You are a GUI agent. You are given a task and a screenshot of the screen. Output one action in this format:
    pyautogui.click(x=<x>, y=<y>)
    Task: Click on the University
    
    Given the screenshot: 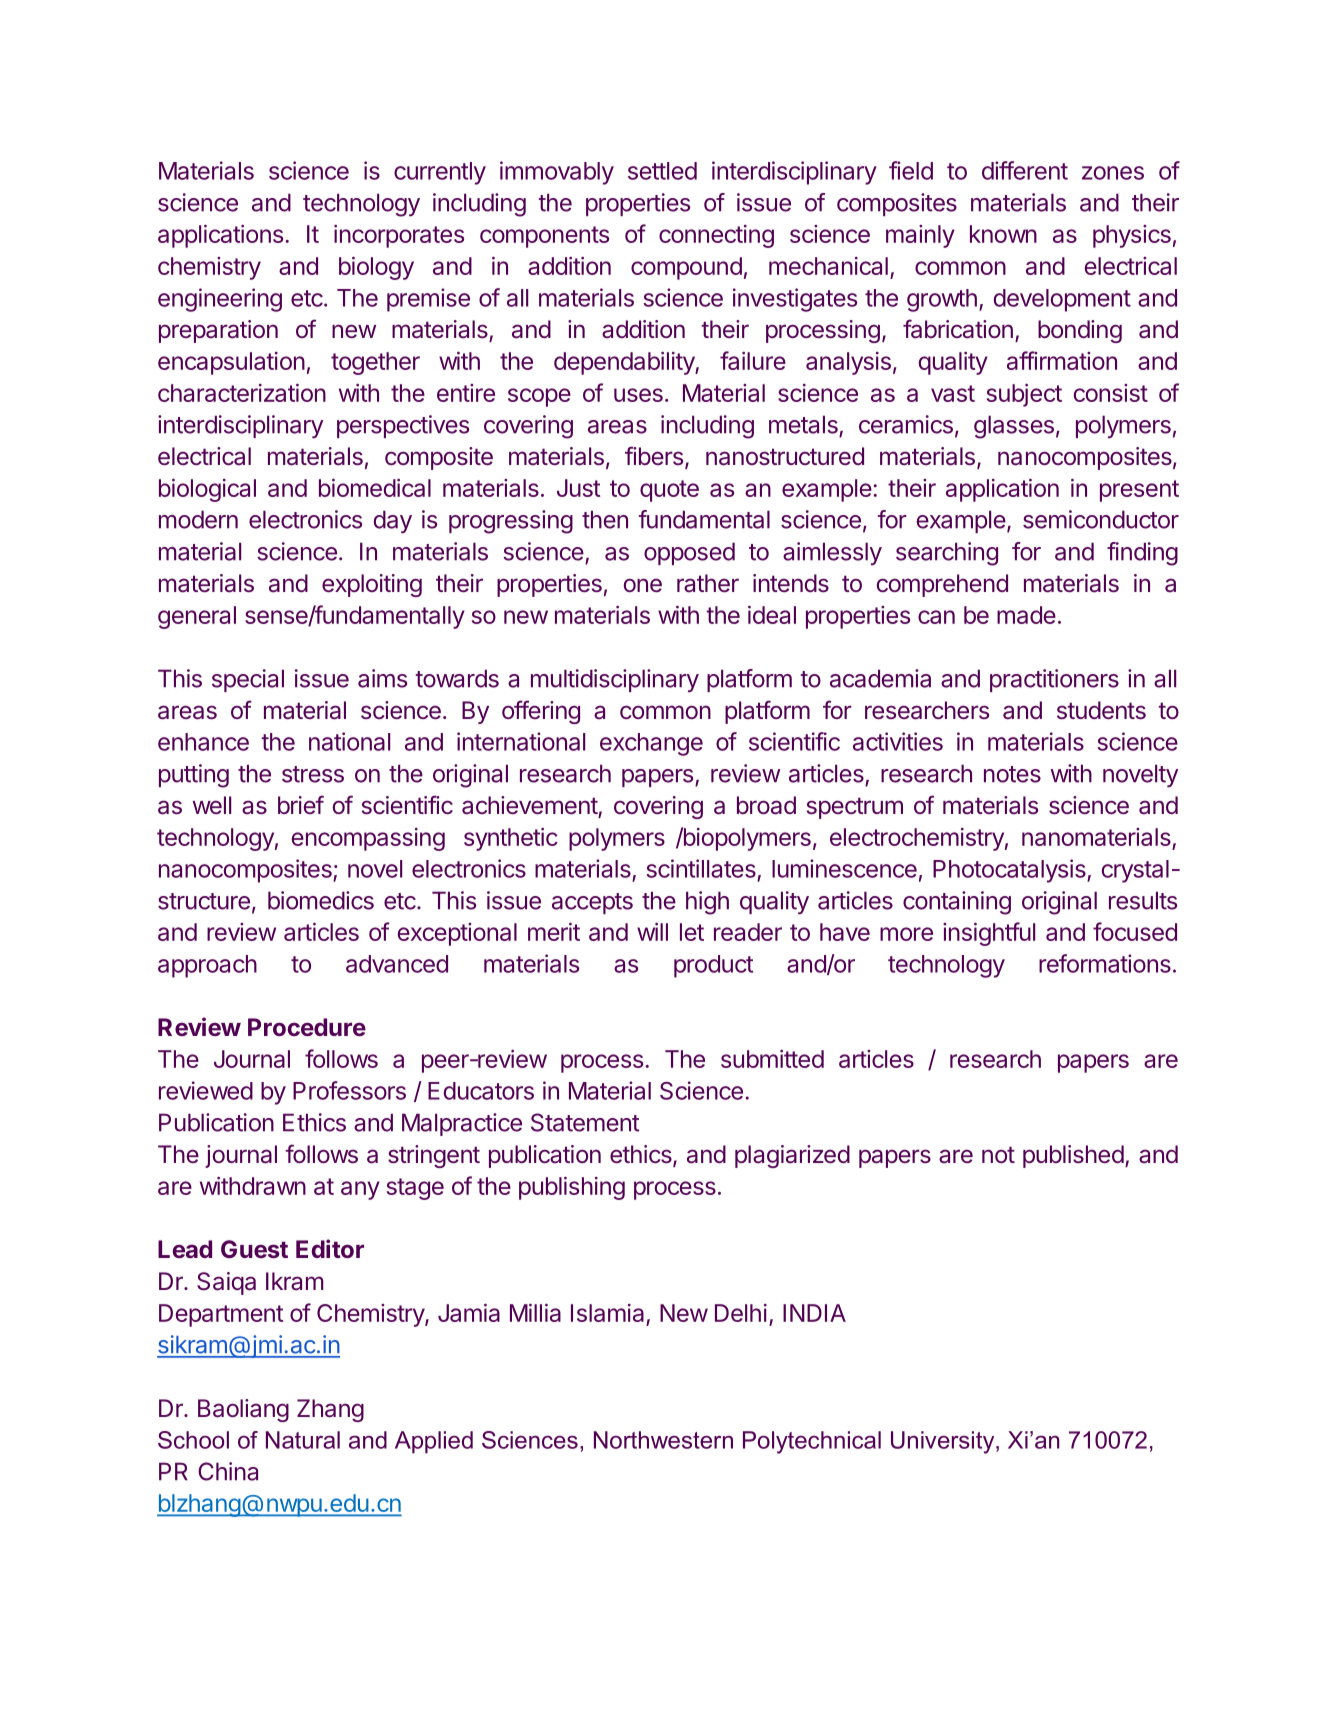 What is the action you would take?
    pyautogui.click(x=944, y=1442)
